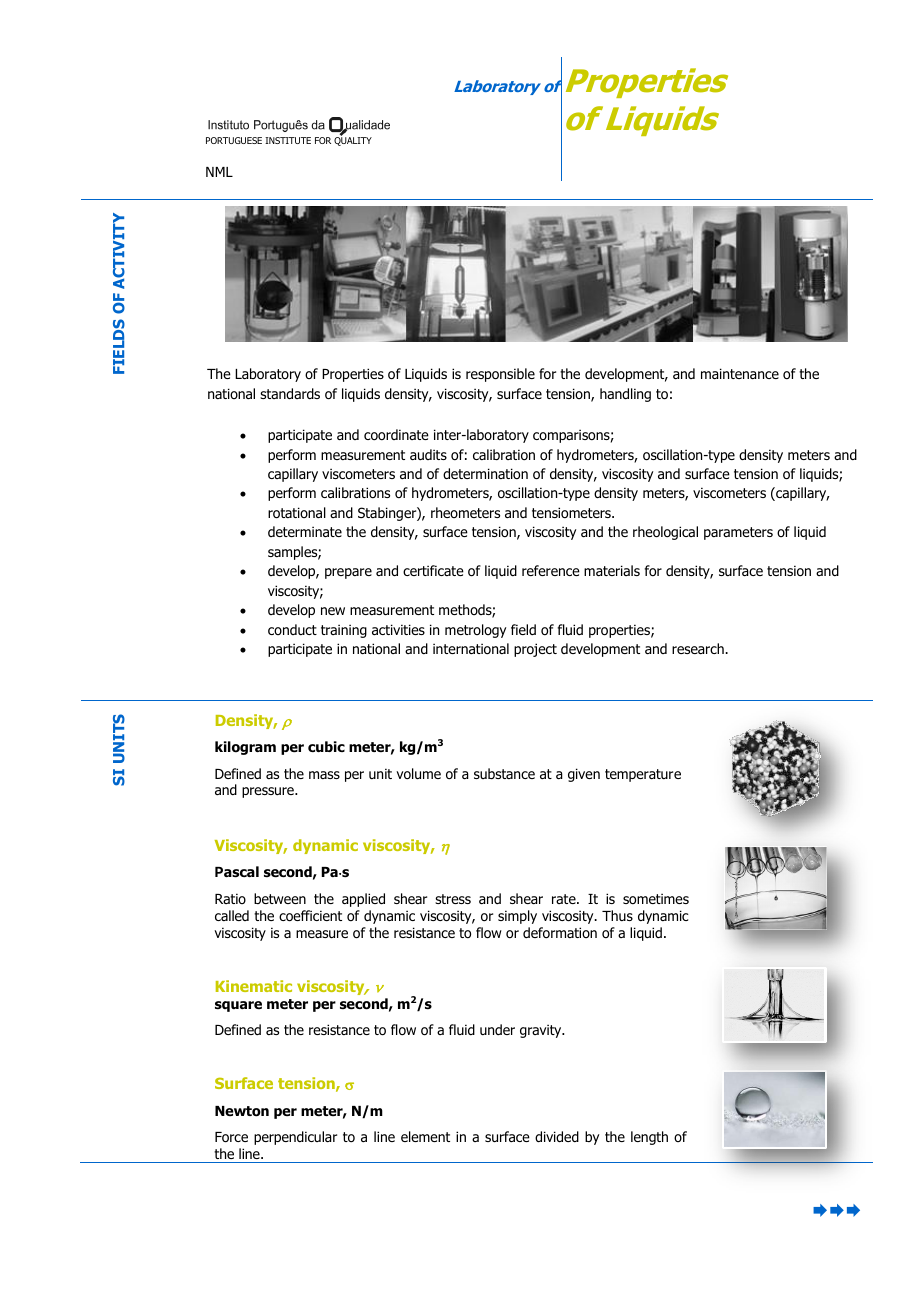 This screenshot has height=1308, width=924. What do you see at coordinates (656, 898) in the screenshot?
I see `sometimes` at bounding box center [656, 898].
